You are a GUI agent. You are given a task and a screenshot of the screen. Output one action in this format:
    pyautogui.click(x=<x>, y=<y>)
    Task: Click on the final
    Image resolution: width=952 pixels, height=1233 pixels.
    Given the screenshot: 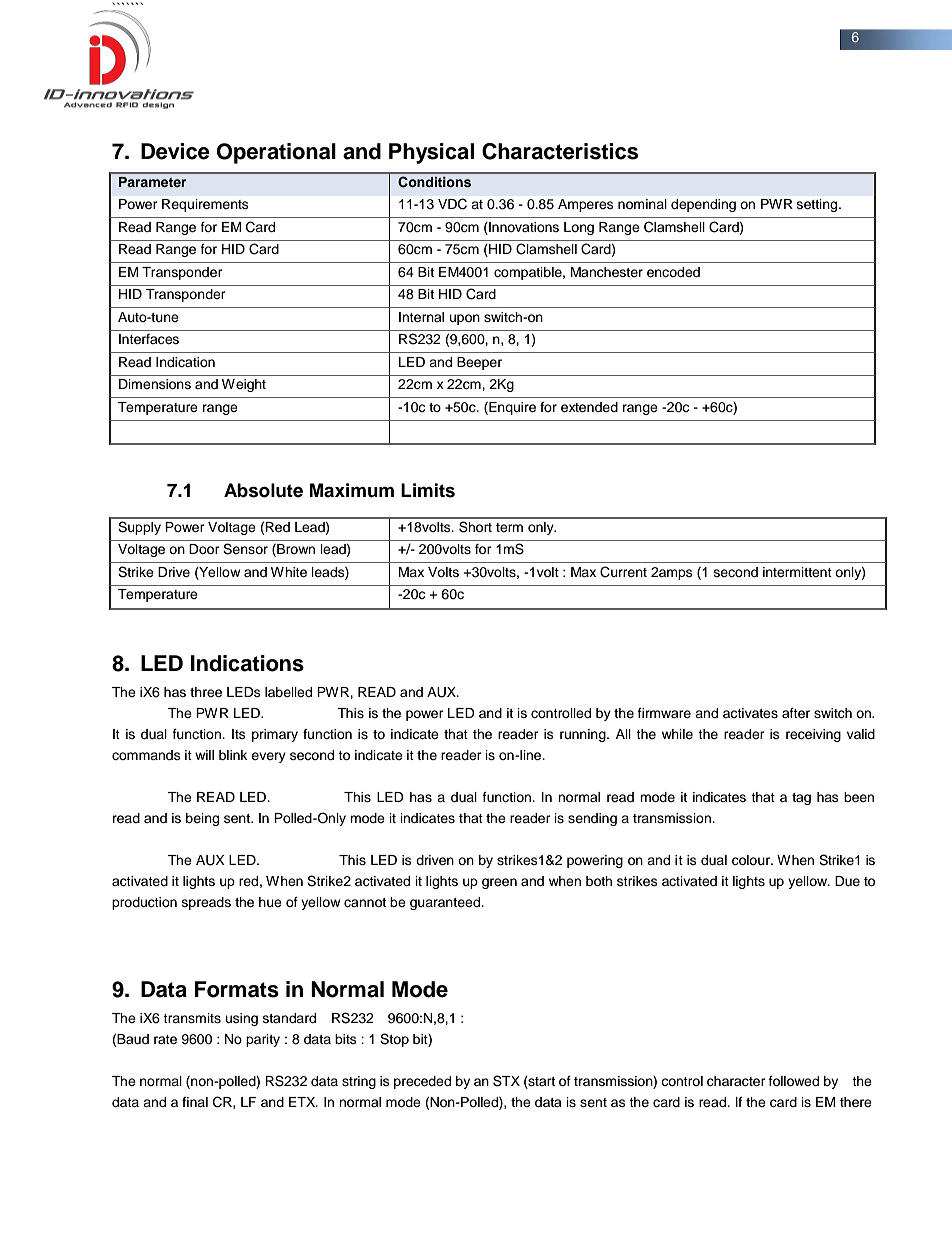 What is the action you would take?
    pyautogui.click(x=195, y=1102)
